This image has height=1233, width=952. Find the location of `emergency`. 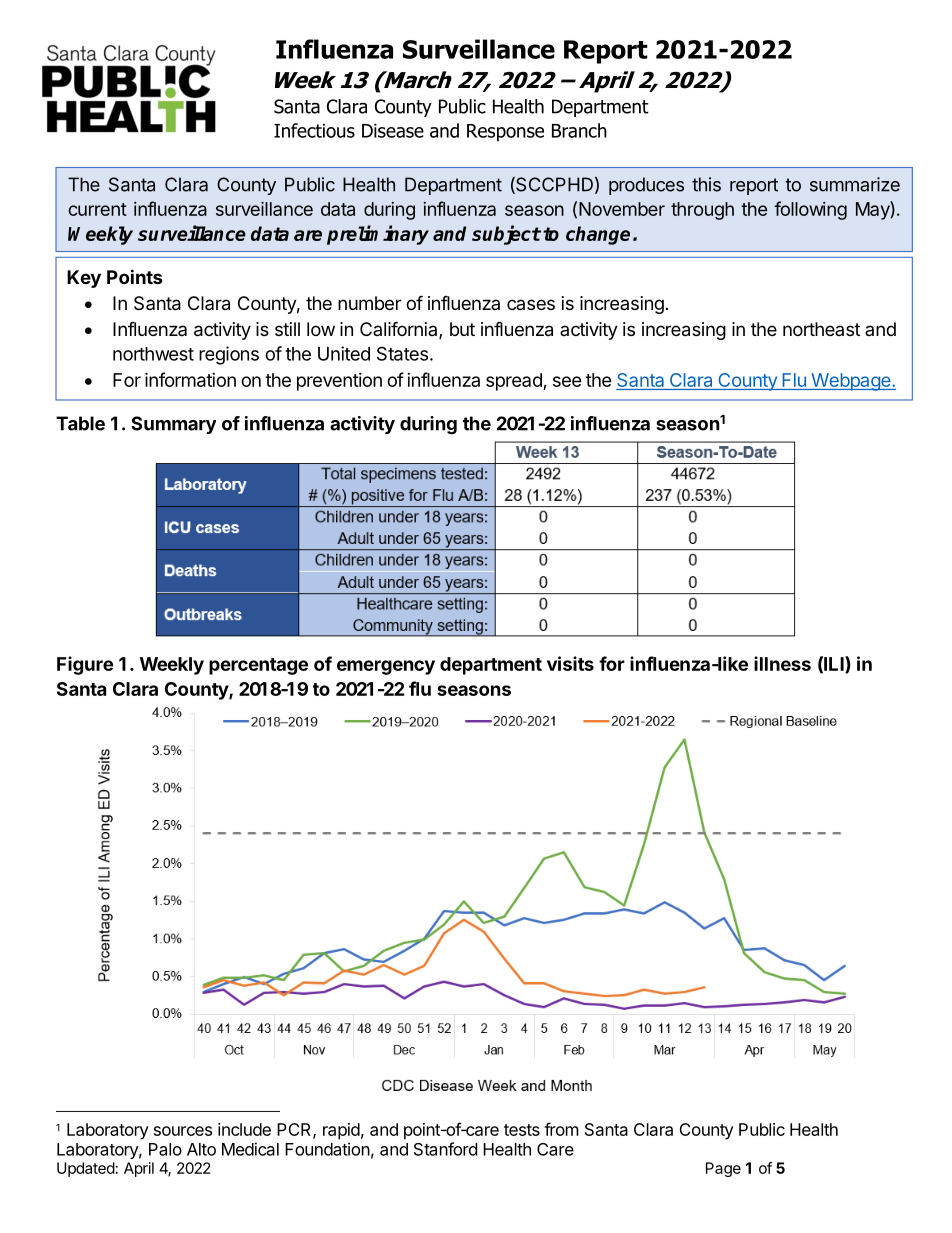

emergency is located at coordinates (386, 667).
